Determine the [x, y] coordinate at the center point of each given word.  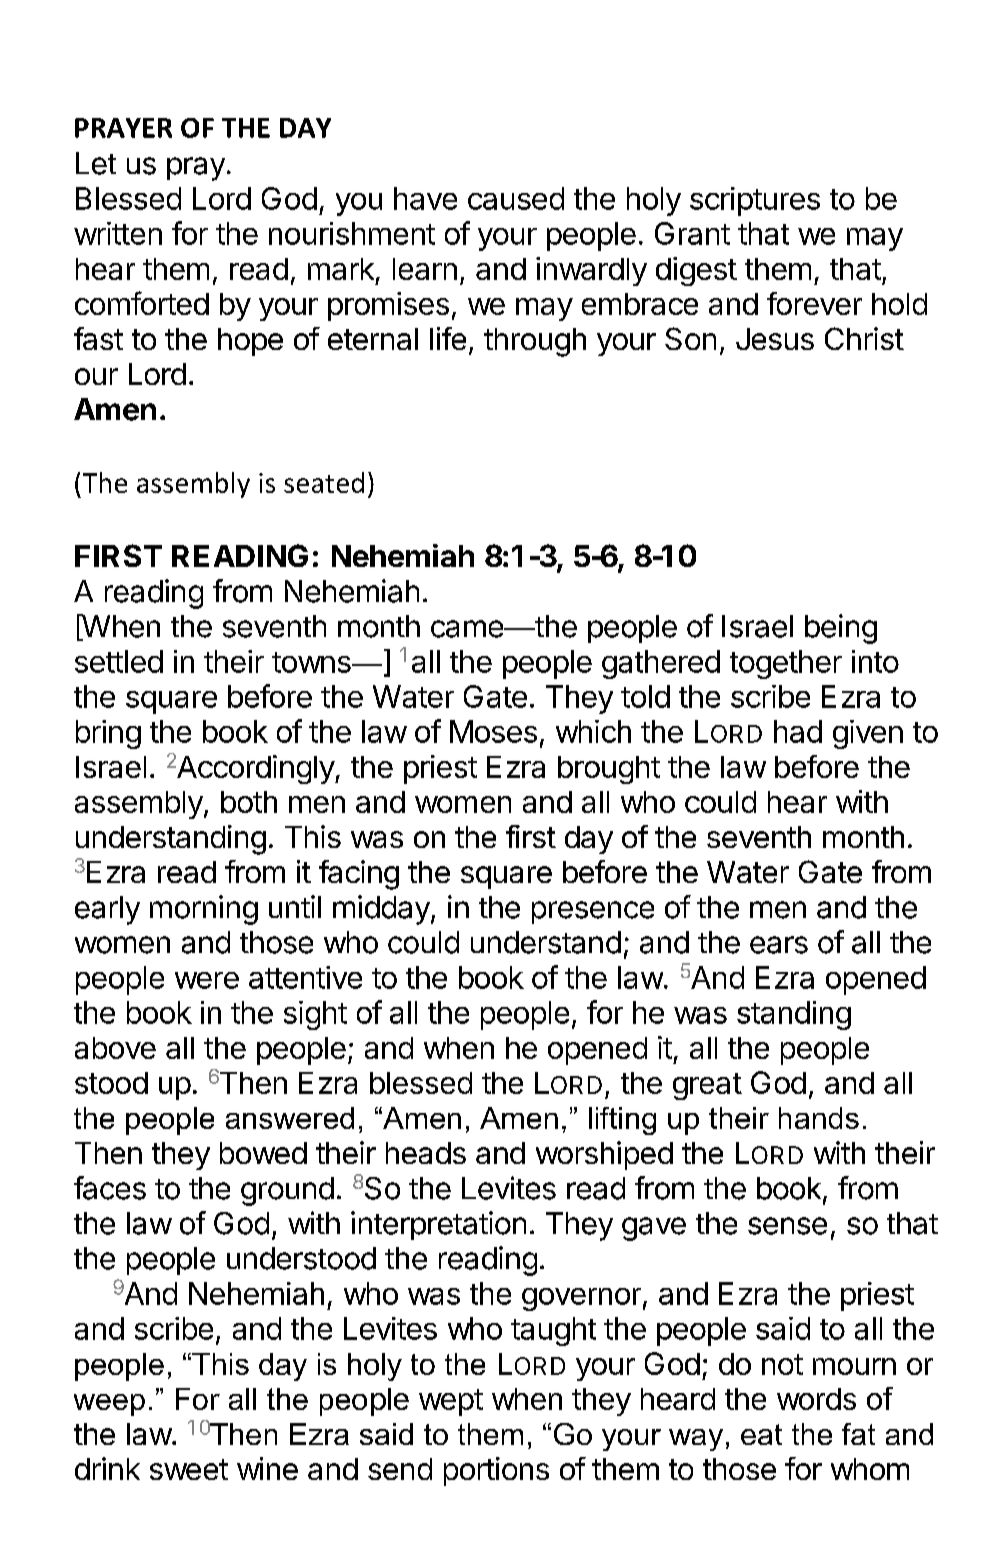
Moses [493, 731]
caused [516, 198]
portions [496, 1471]
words [816, 1399]
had [798, 731]
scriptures [755, 201]
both [249, 802]
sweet [189, 1469]
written [118, 233]
